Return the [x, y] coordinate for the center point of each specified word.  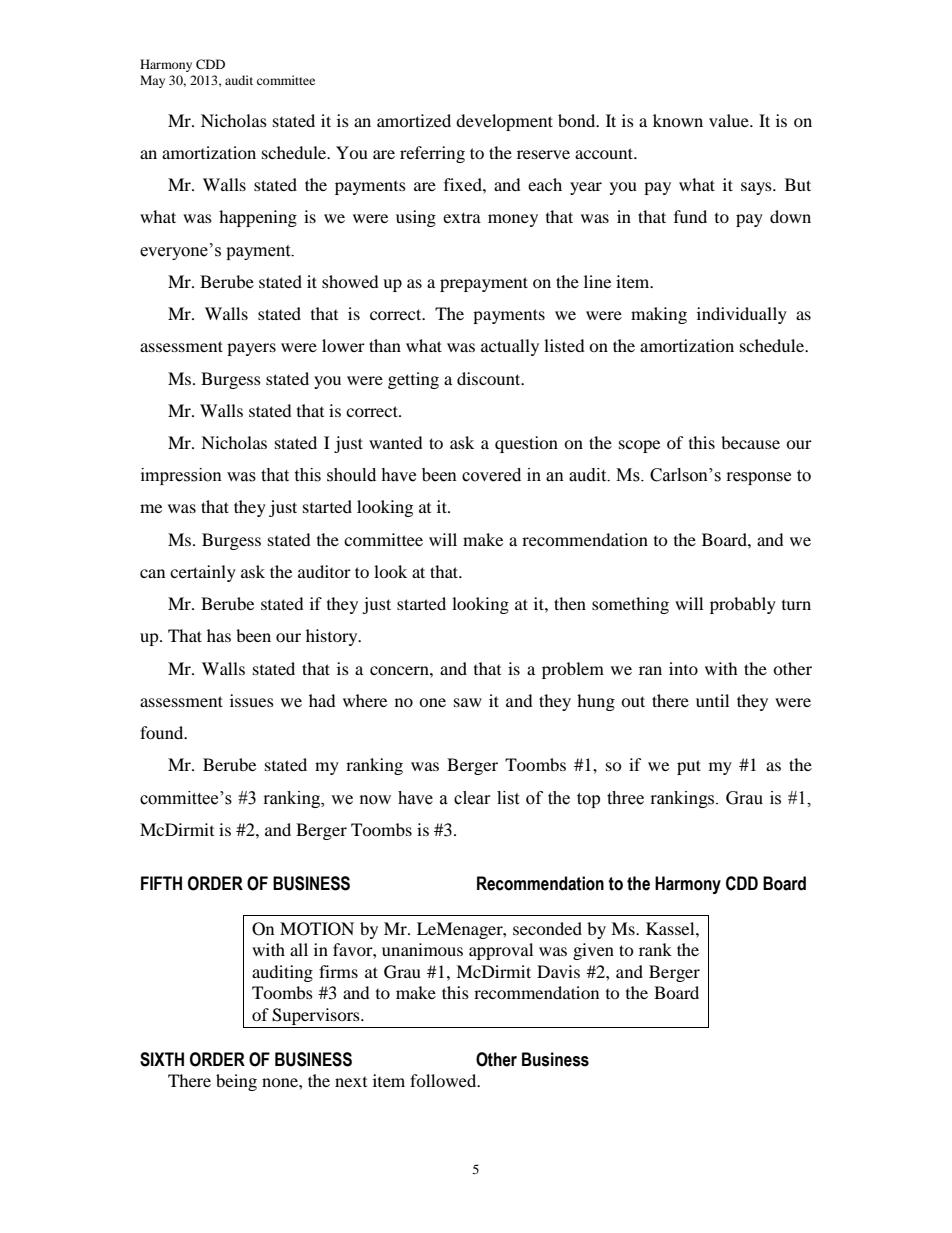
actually [510, 347]
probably [743, 605]
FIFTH [161, 883]
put [689, 767]
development [504, 122]
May [152, 81]
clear [472, 798]
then [570, 603]
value [730, 120]
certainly [203, 573]
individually [742, 315]
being [236, 1082]
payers [251, 349]
